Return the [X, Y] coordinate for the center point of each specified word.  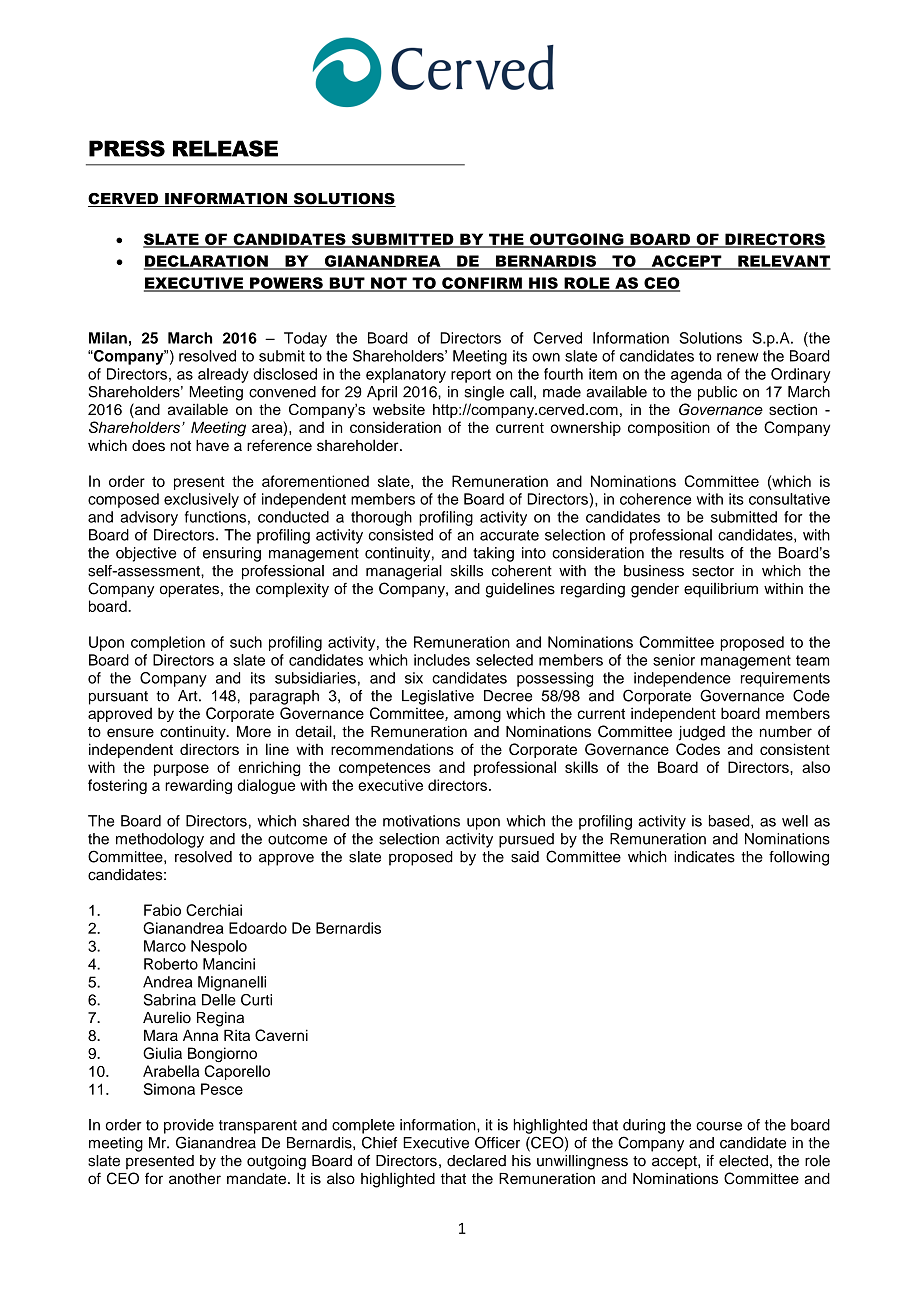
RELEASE [225, 148]
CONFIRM [482, 284]
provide [189, 1126]
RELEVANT [783, 262]
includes [442, 660]
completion [168, 643]
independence [682, 679]
